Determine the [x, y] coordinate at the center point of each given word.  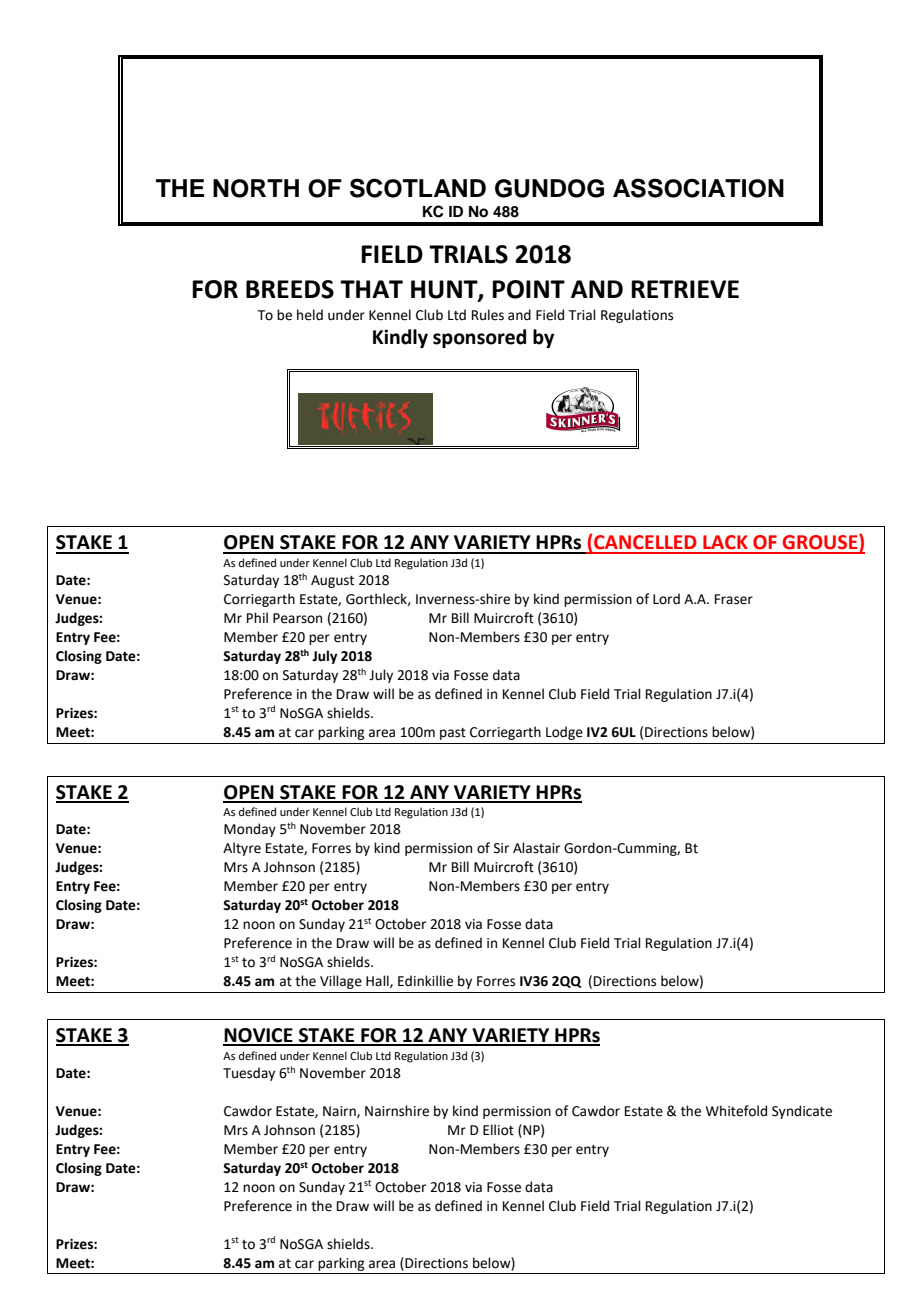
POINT [528, 289]
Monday [250, 830]
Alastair [536, 848]
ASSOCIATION [698, 188]
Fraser [734, 599]
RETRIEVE [685, 289]
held [310, 315]
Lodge [564, 733]
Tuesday [249, 1074]
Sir [501, 848]
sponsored [479, 338]
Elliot [498, 1130]
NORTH [256, 188]
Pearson [297, 618]
